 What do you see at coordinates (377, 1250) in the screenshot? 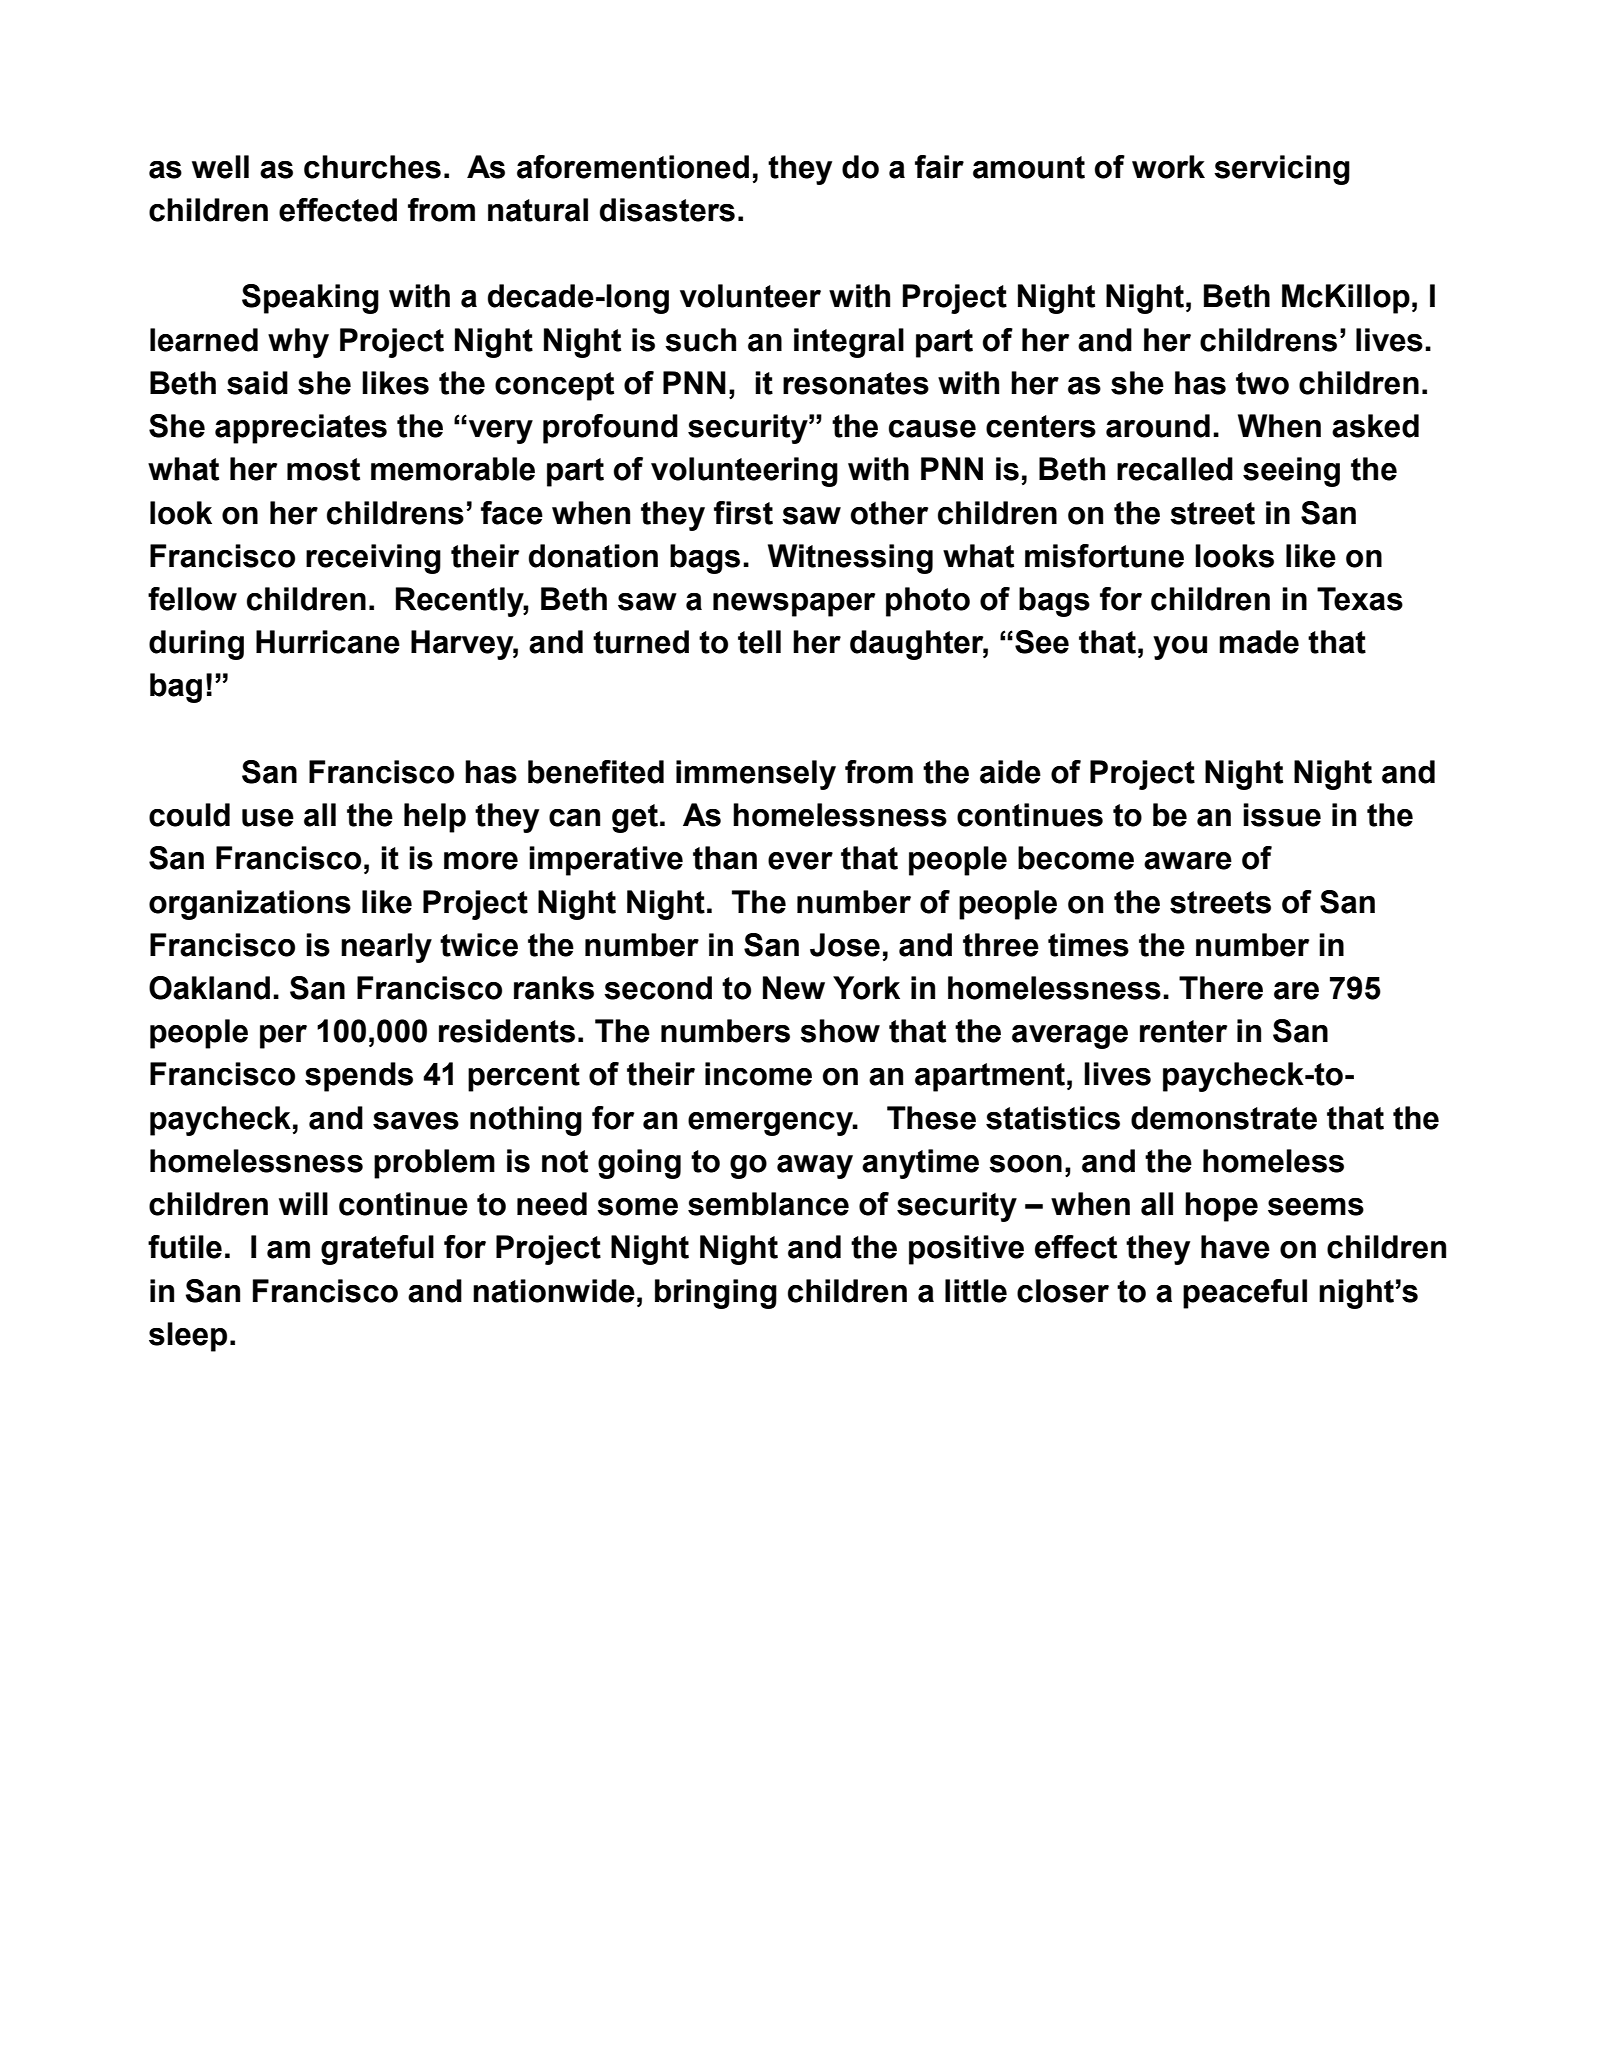
I see `grateful` at bounding box center [377, 1250].
